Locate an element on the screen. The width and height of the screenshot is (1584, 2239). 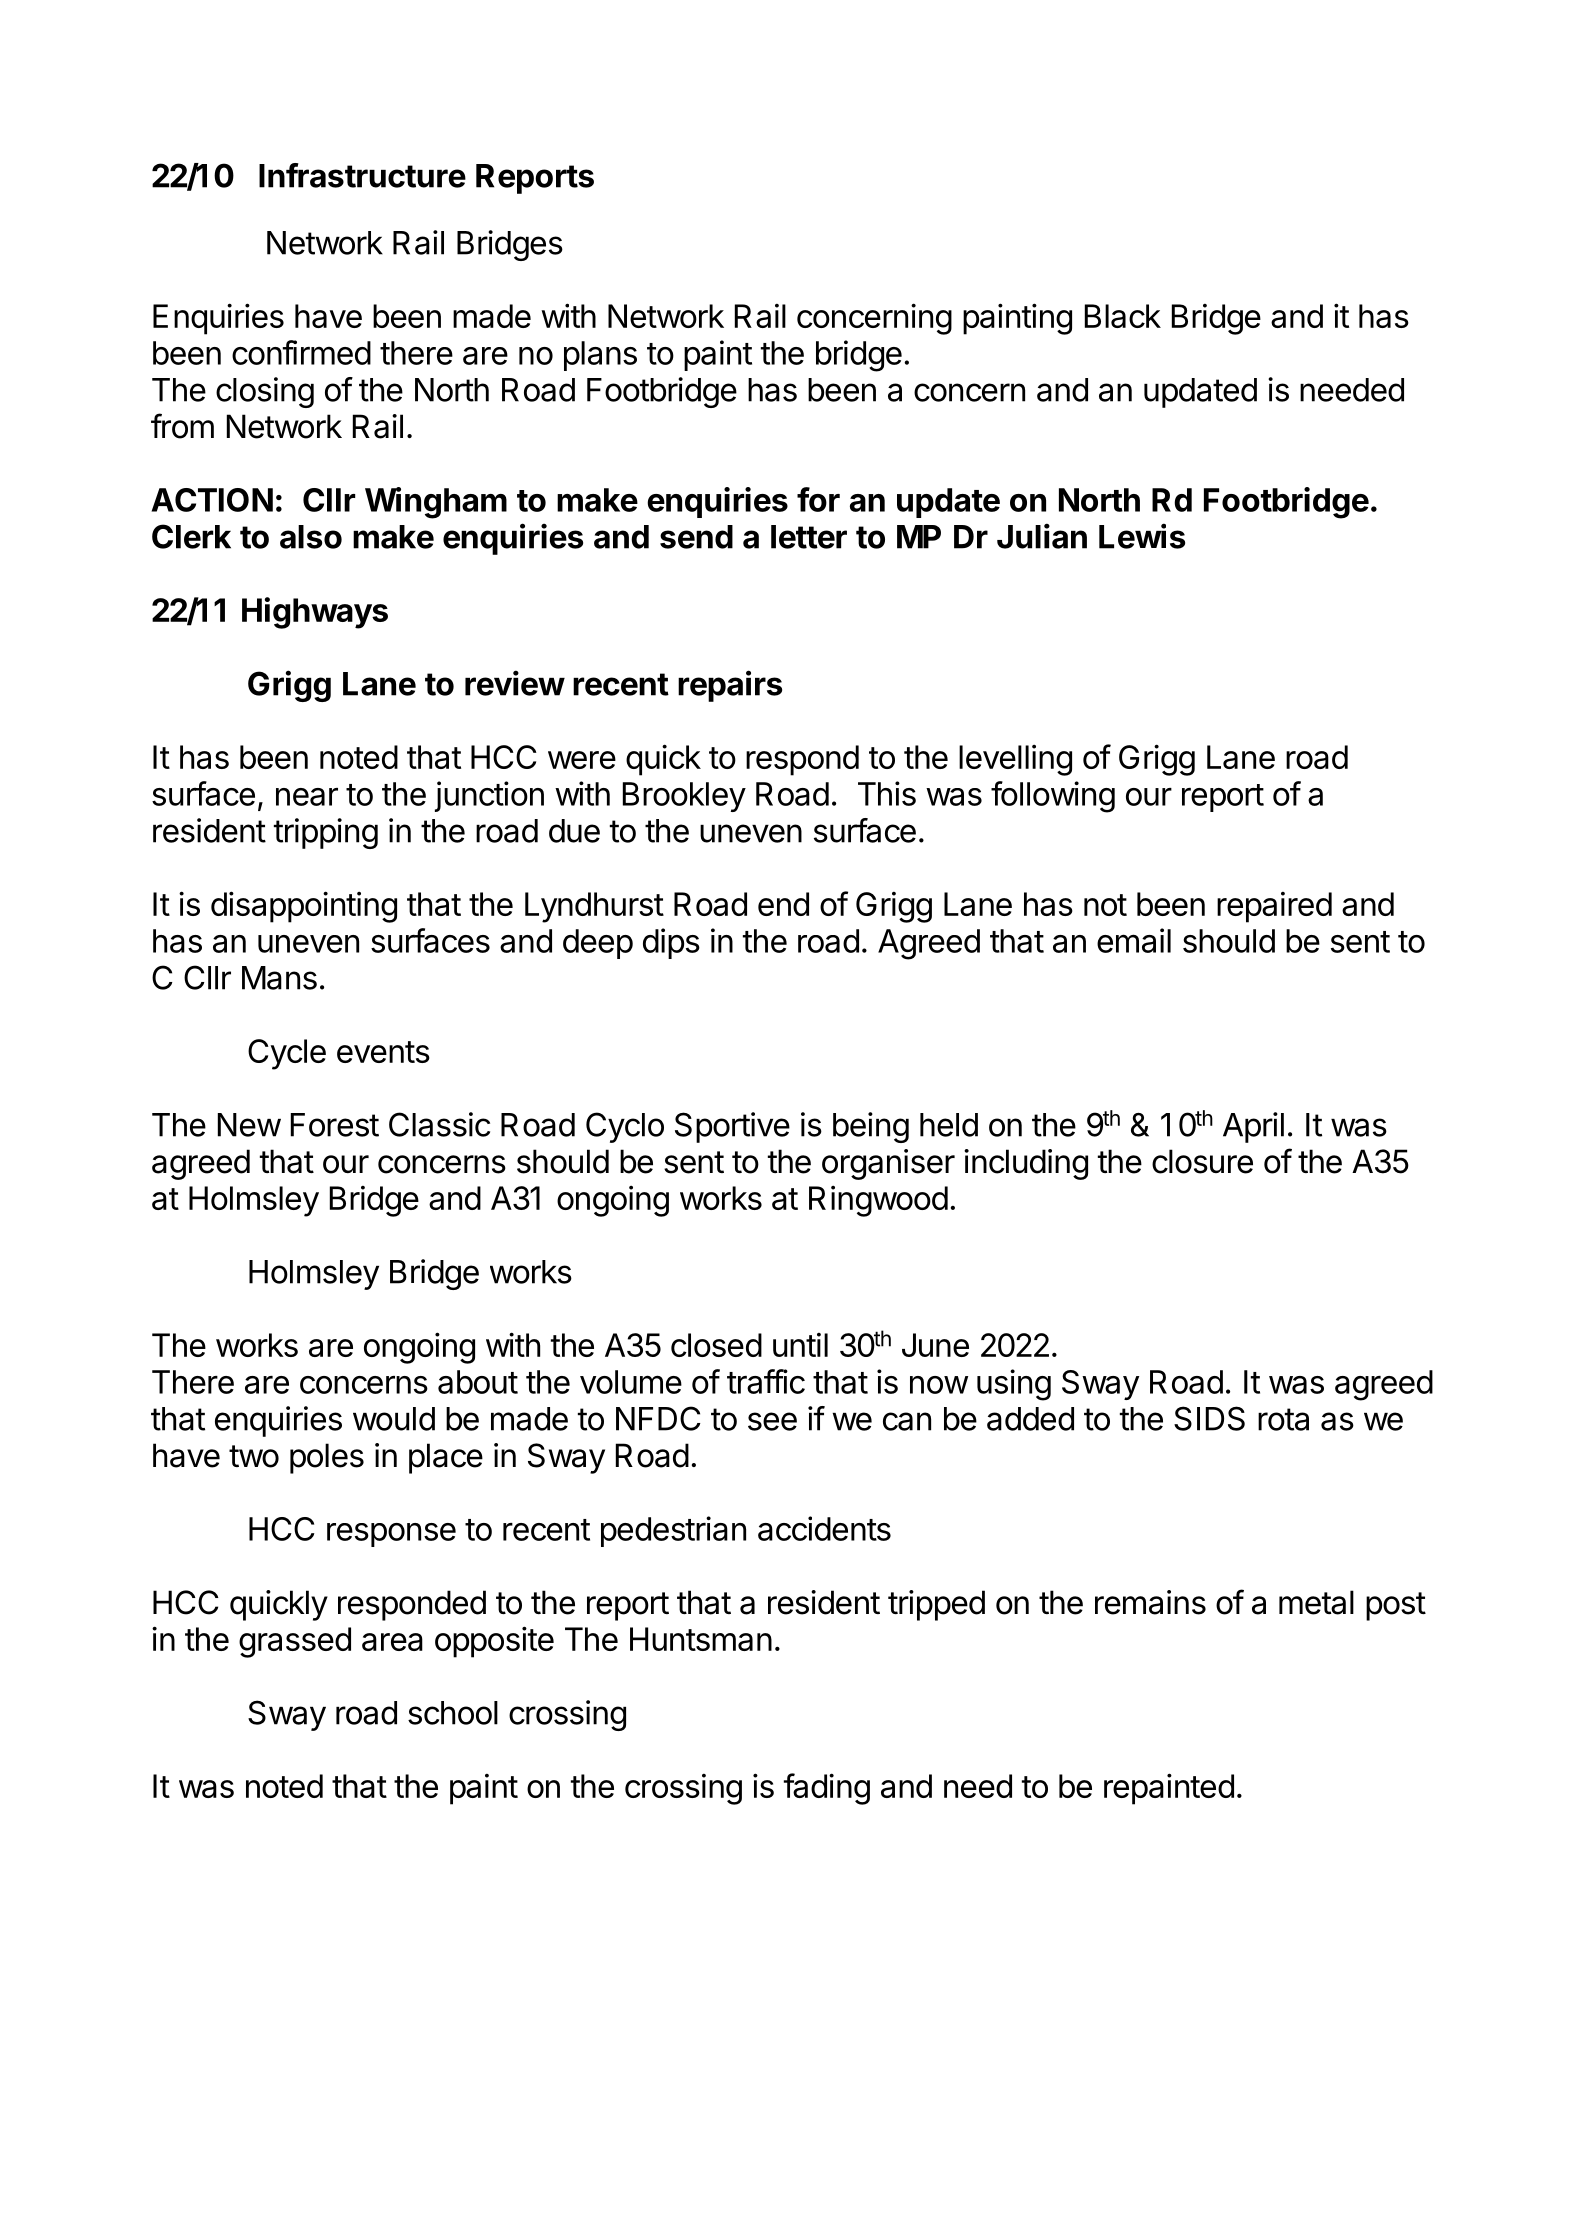
plans is located at coordinates (600, 356).
